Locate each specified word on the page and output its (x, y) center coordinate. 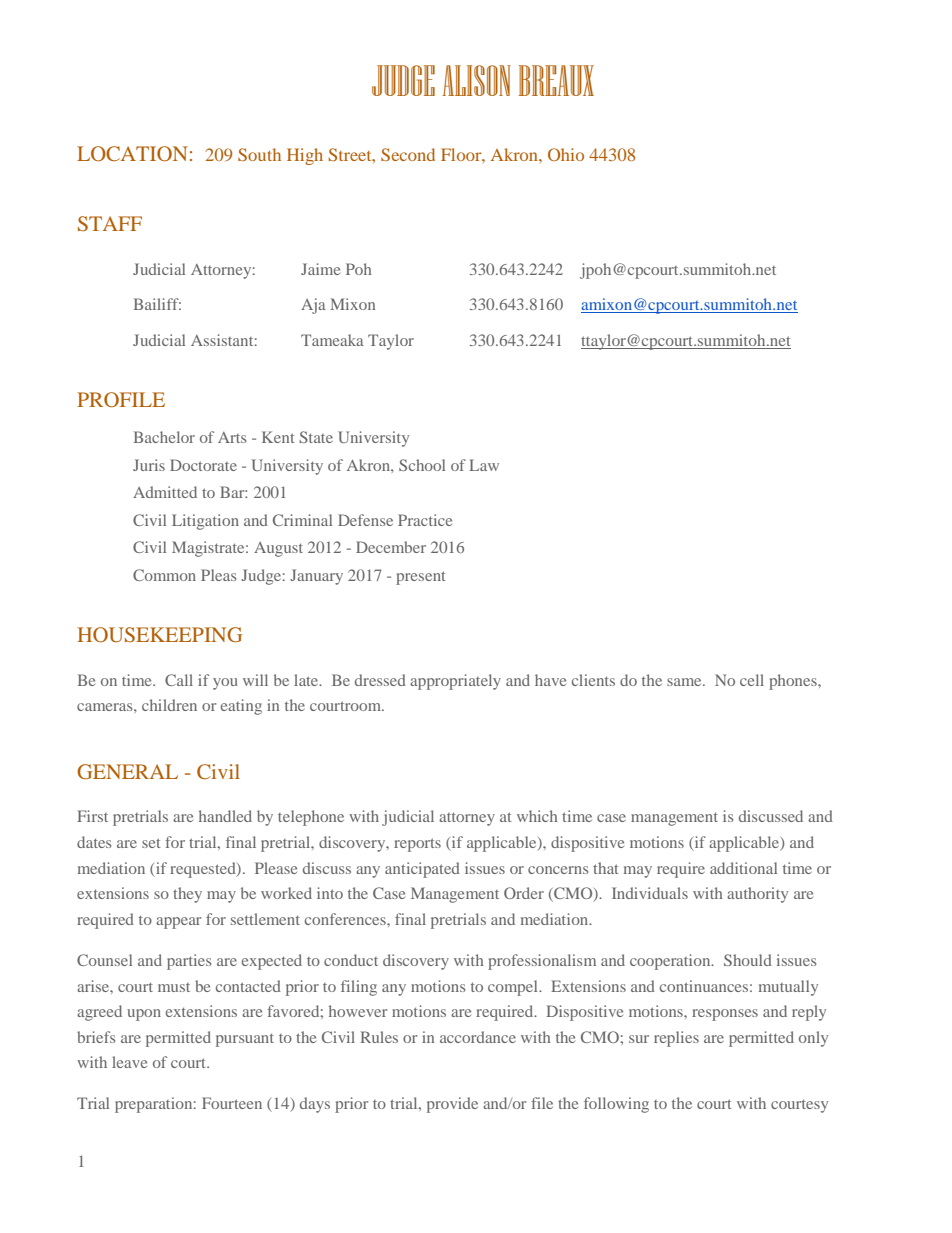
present (420, 578)
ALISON (476, 80)
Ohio (566, 154)
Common (164, 575)
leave (129, 1062)
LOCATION (132, 154)
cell (752, 680)
